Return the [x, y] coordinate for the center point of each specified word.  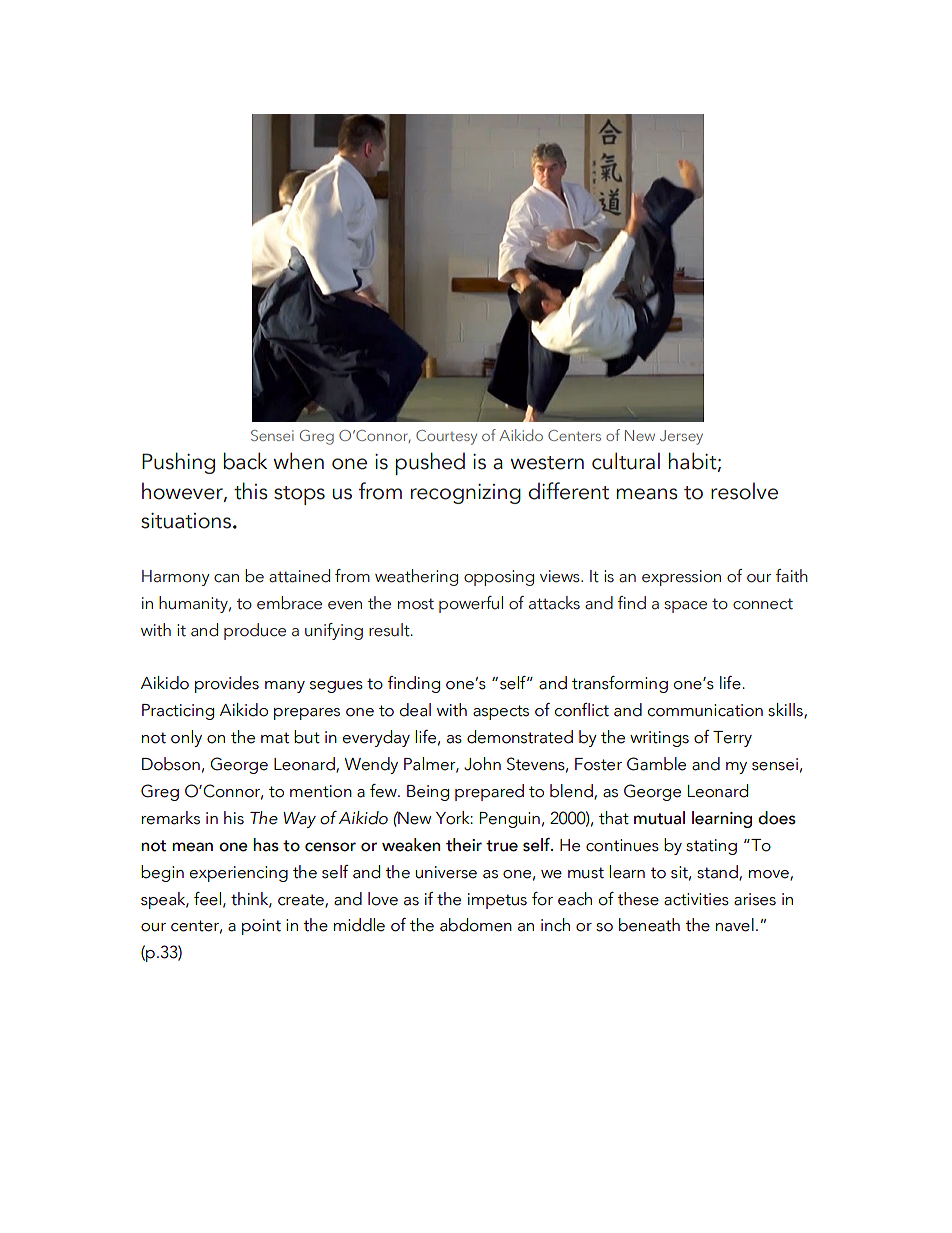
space [685, 607]
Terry [732, 739]
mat [275, 738]
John [482, 764]
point [261, 927]
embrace [289, 603]
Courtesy [446, 437]
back [245, 461]
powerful [471, 604]
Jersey [681, 437]
